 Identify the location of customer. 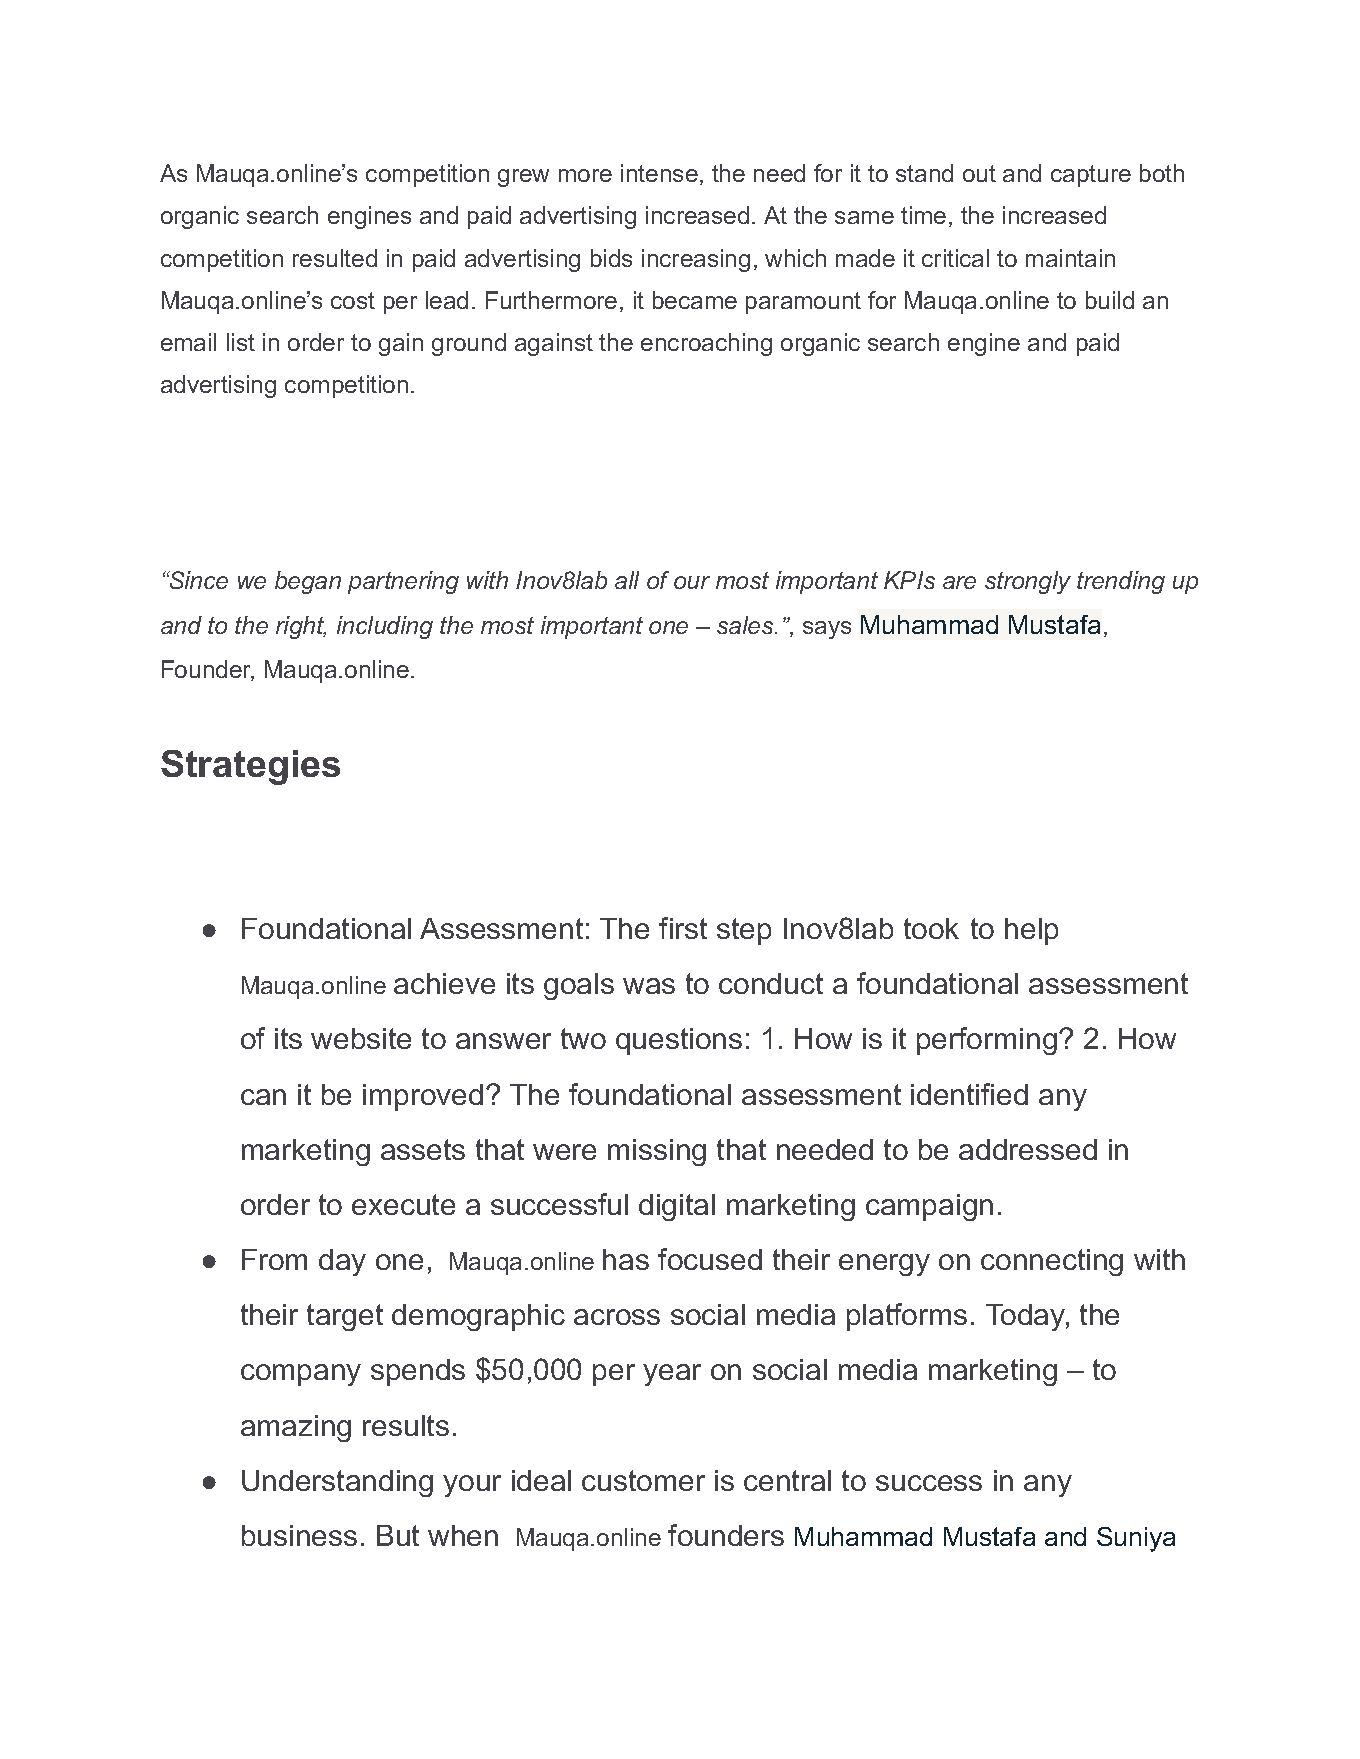
(643, 1480).
